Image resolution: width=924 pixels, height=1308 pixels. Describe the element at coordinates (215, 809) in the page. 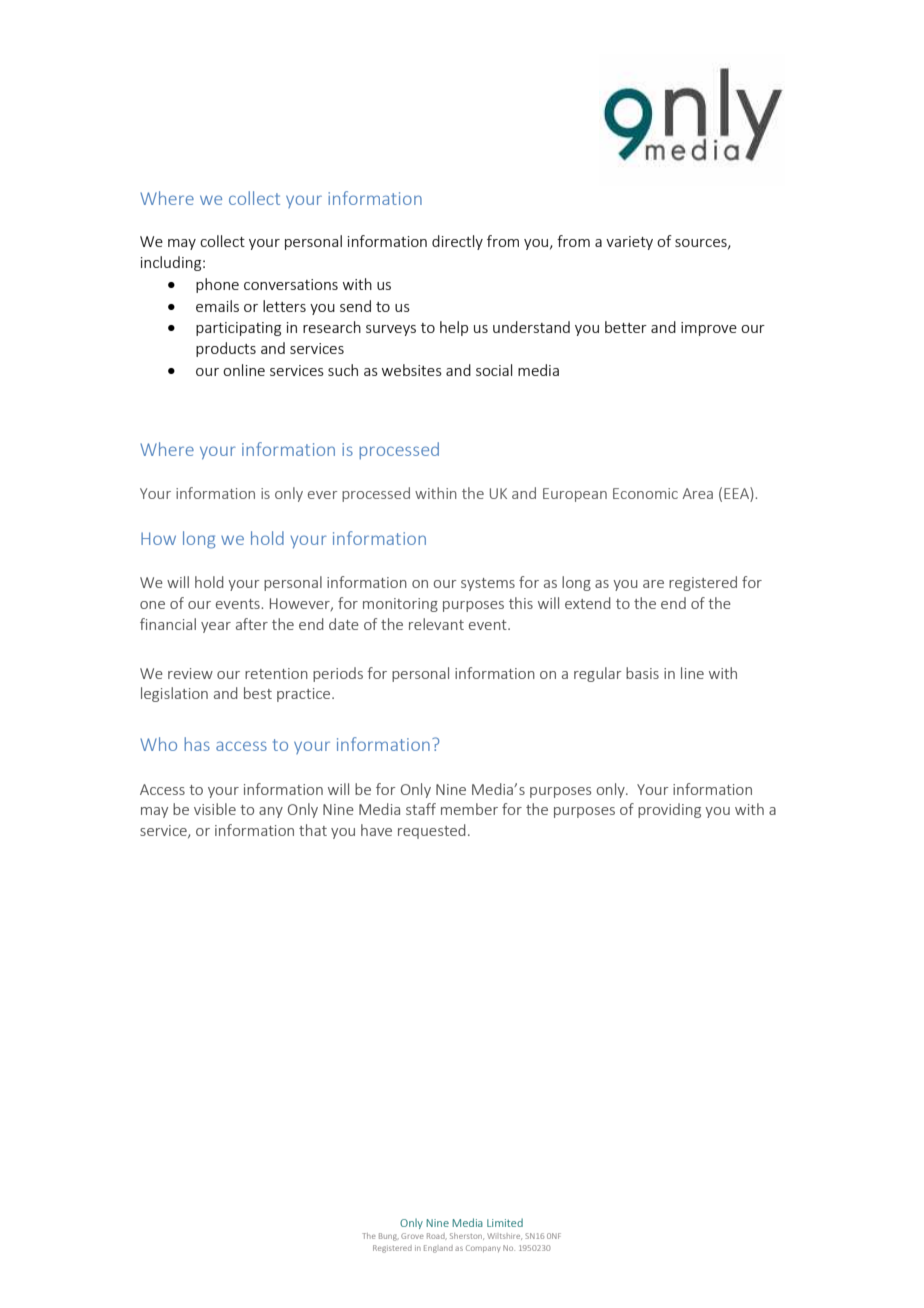

I see `visible` at that location.
